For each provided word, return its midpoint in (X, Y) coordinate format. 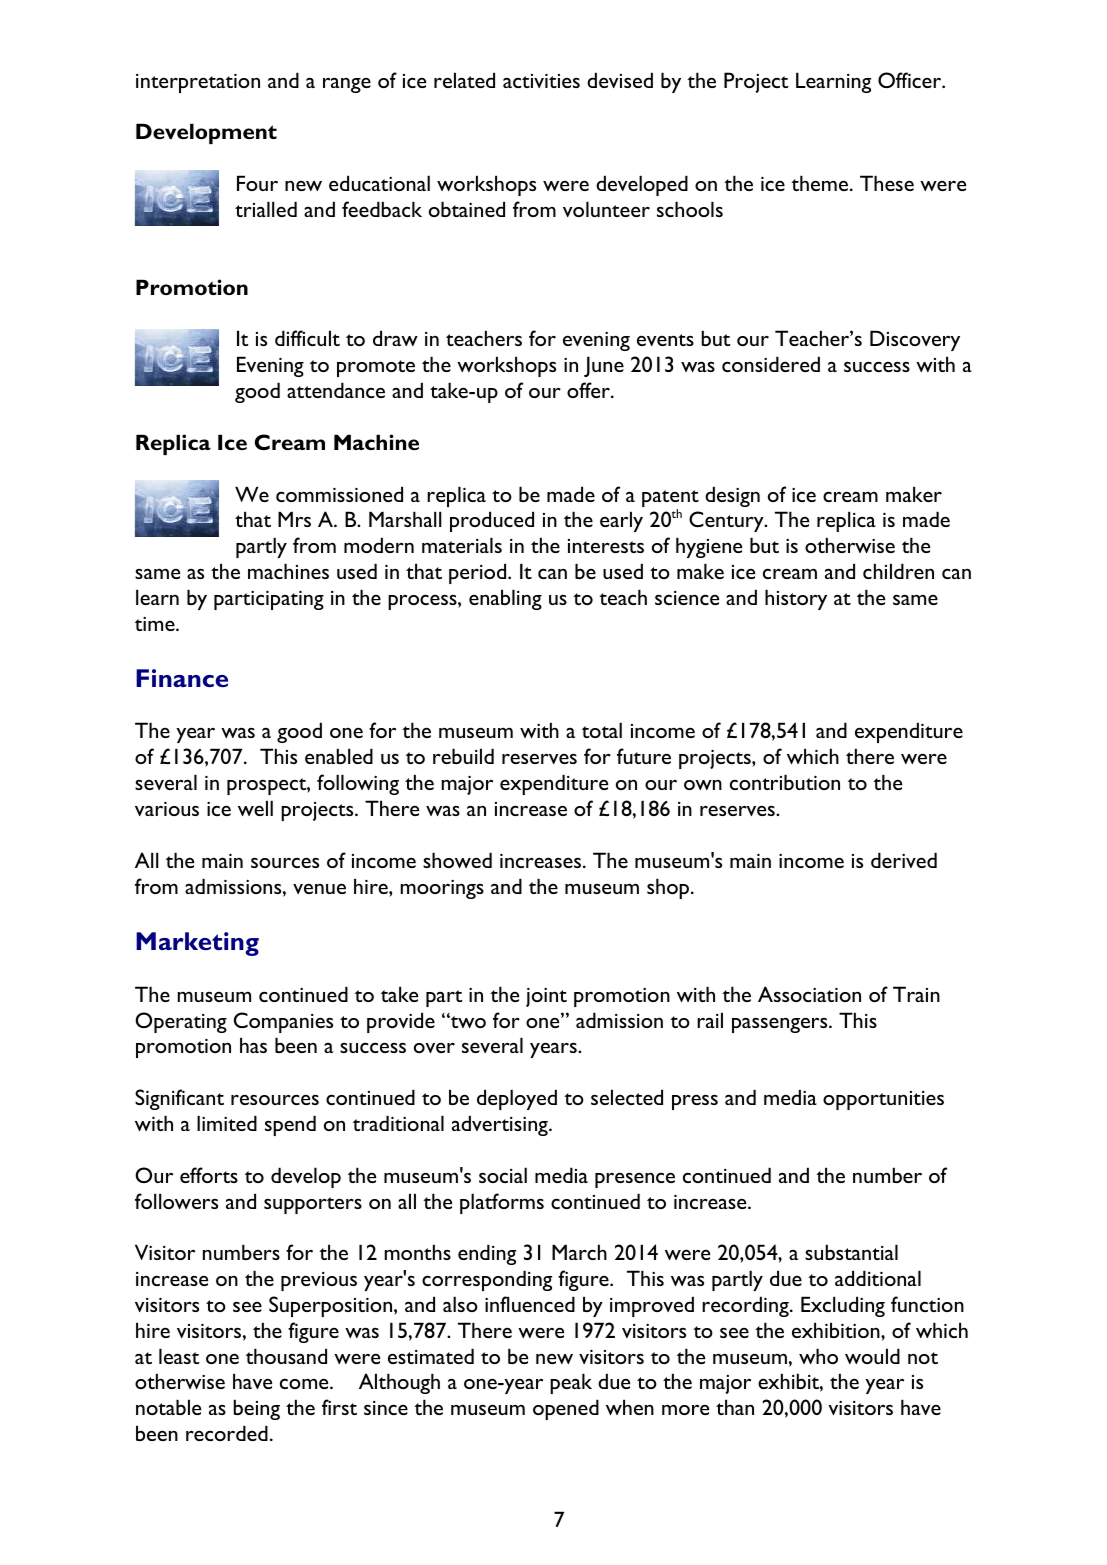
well (255, 808)
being (257, 1409)
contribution (785, 782)
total (602, 730)
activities (541, 80)
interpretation (198, 83)
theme (821, 183)
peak (571, 1383)
